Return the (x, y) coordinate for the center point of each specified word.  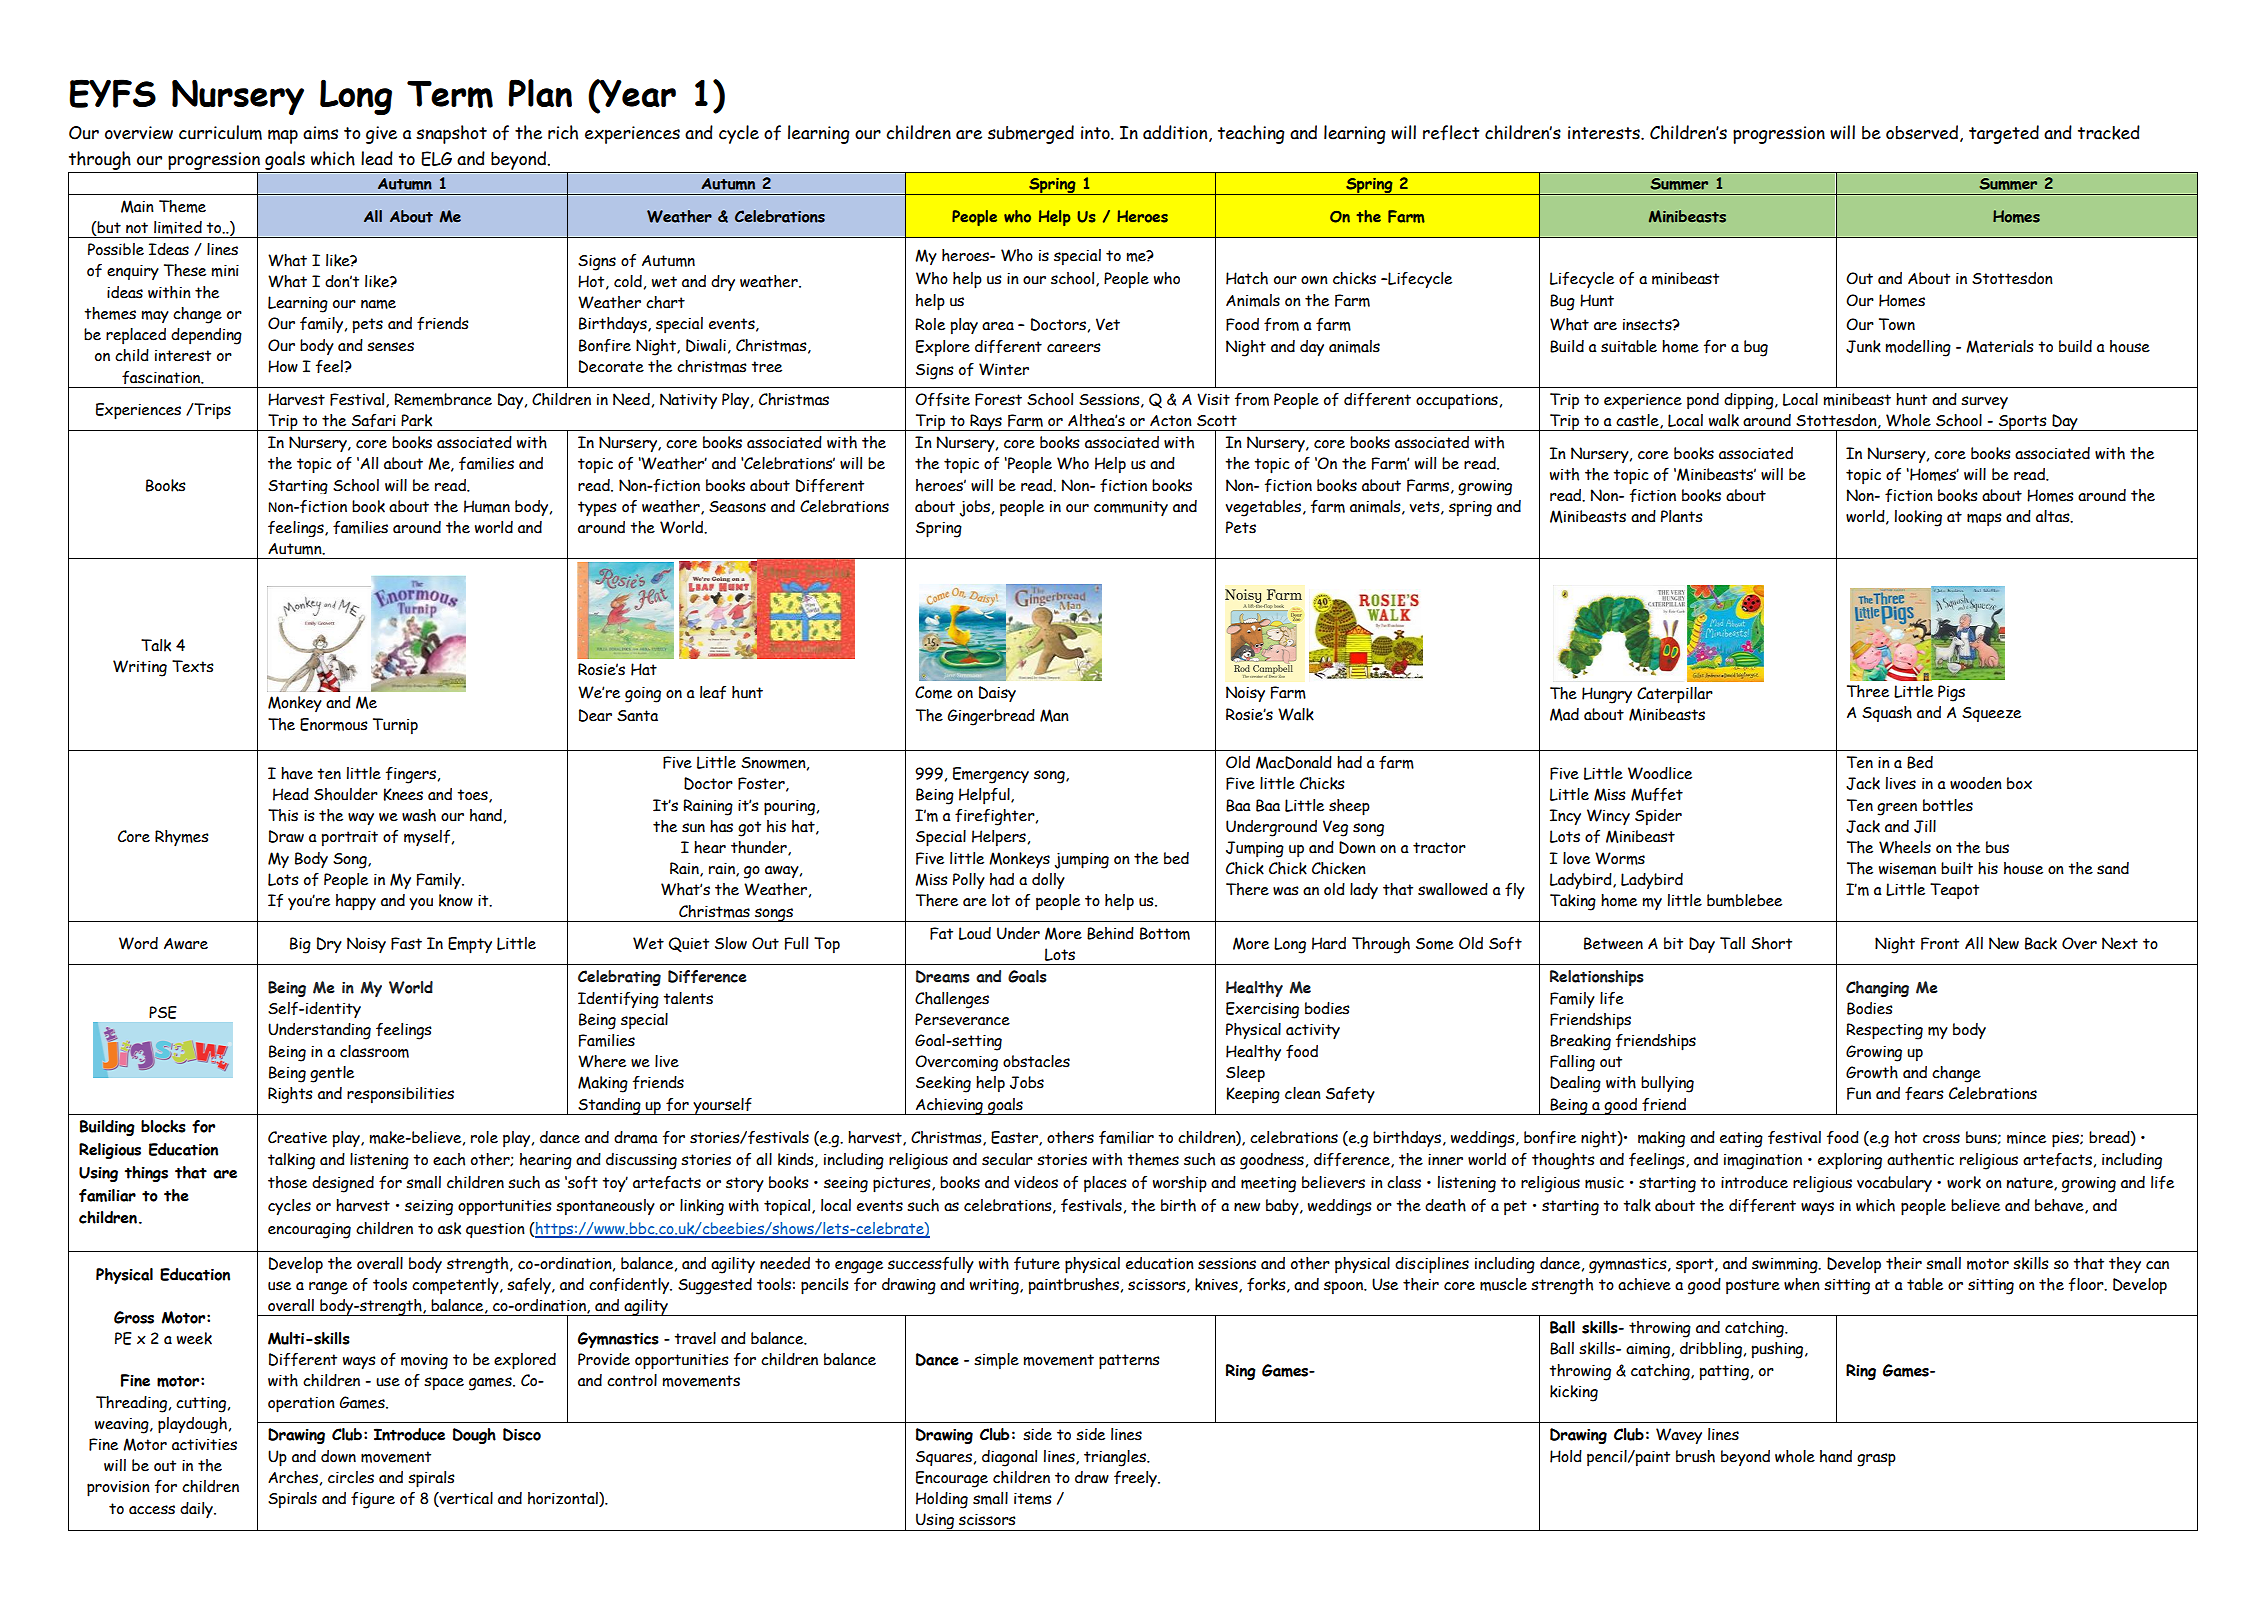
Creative (297, 1137)
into (1096, 133)
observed (1923, 133)
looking (1918, 518)
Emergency (991, 775)
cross (1941, 1139)
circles (351, 1477)
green (1897, 809)
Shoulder (346, 794)
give (381, 135)
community (1131, 508)
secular (1007, 1159)
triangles (1116, 1458)
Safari (374, 420)
